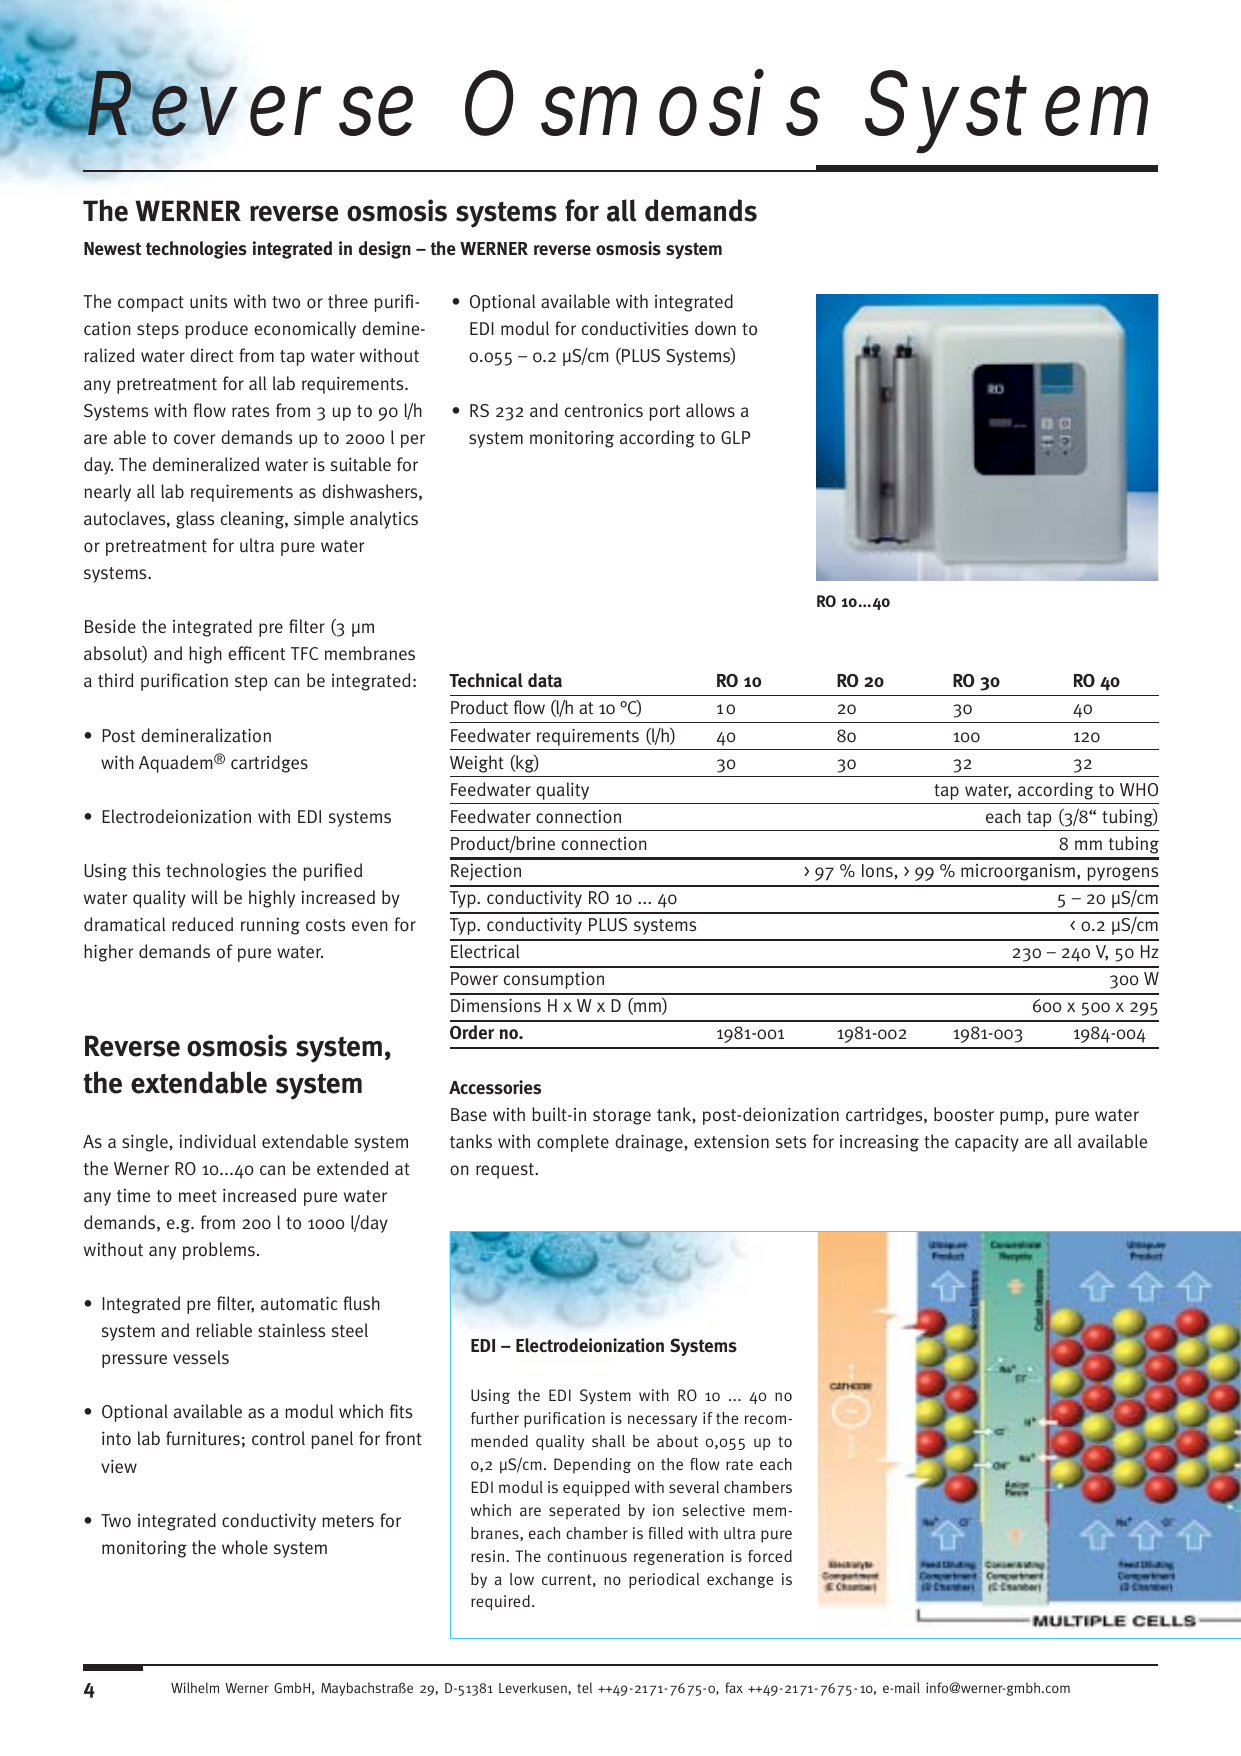  What do you see at coordinates (735, 437) in the image?
I see `GLP` at bounding box center [735, 437].
